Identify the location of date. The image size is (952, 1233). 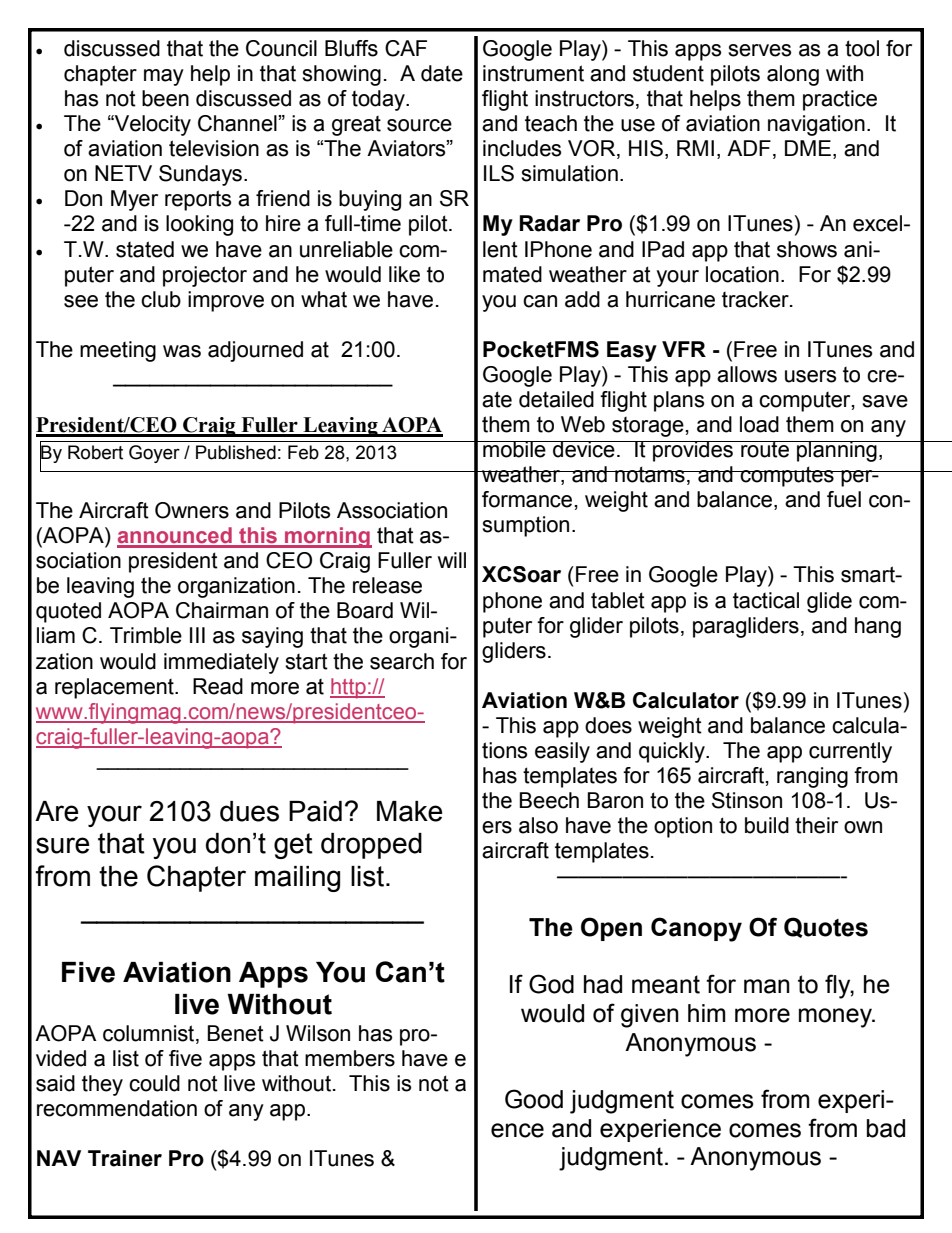
(442, 73).
